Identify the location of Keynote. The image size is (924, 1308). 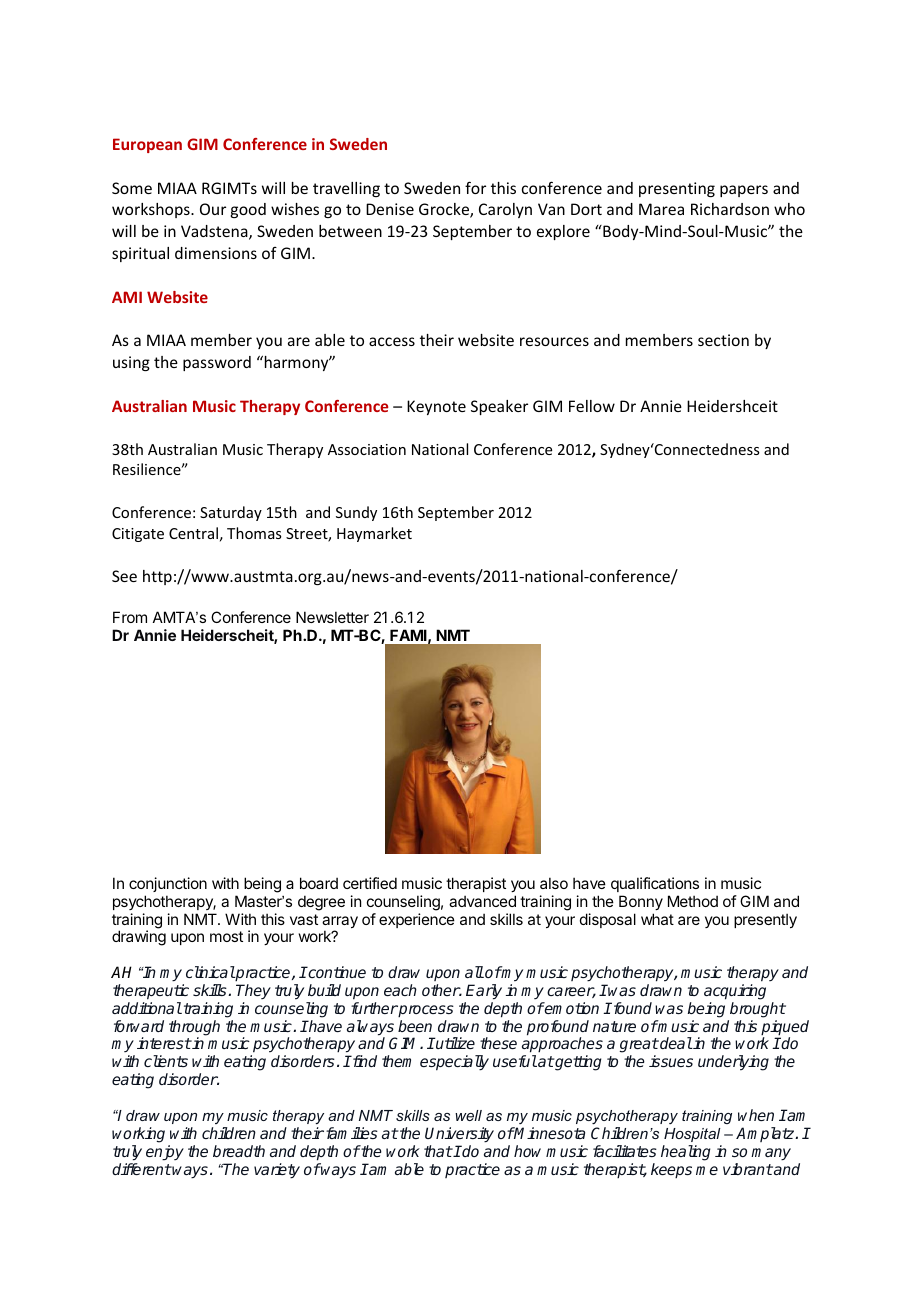
(436, 407).
